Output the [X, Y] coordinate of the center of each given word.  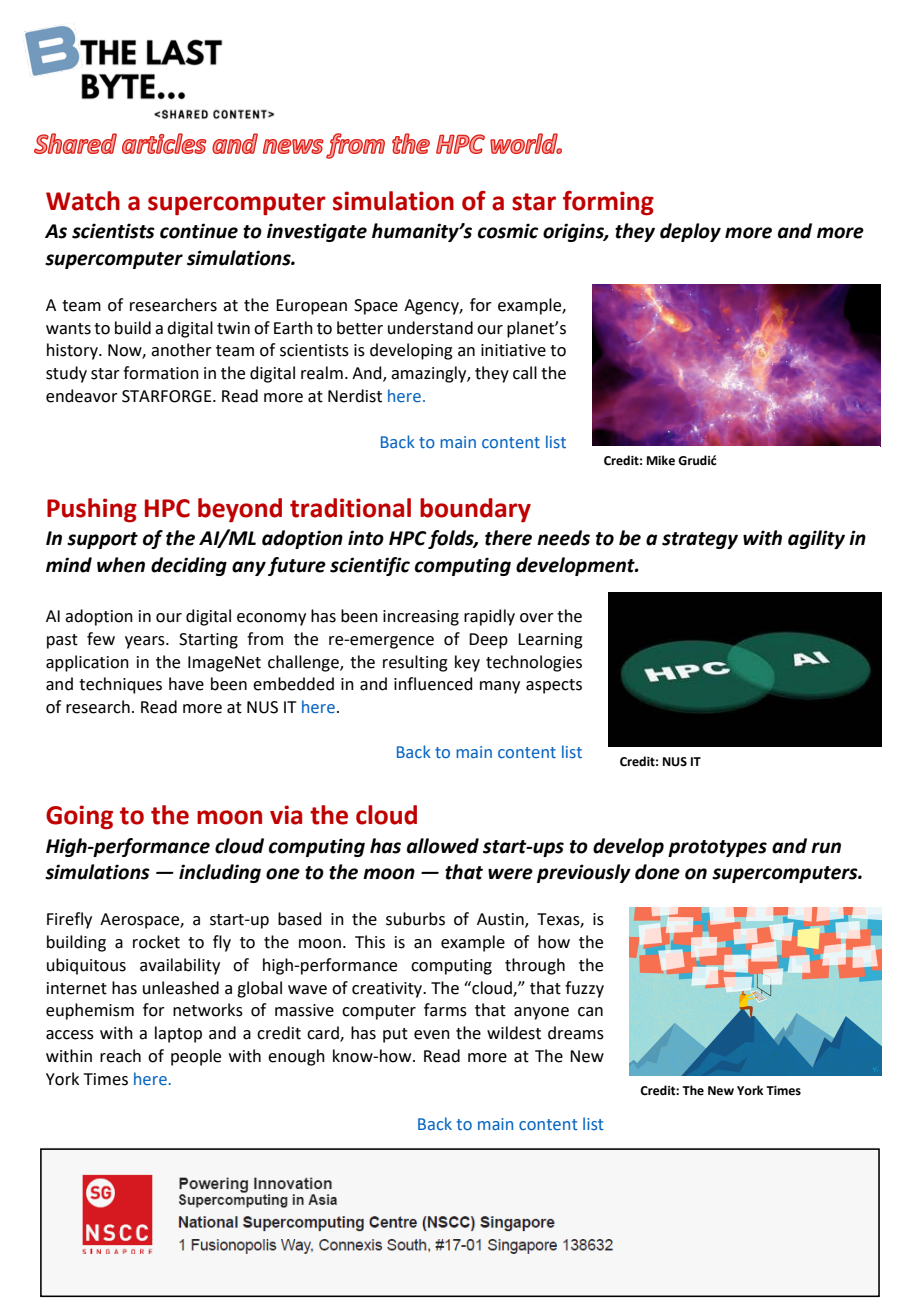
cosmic [508, 231]
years [146, 642]
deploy [690, 232]
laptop [178, 1034]
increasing [421, 618]
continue [199, 231]
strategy [700, 540]
